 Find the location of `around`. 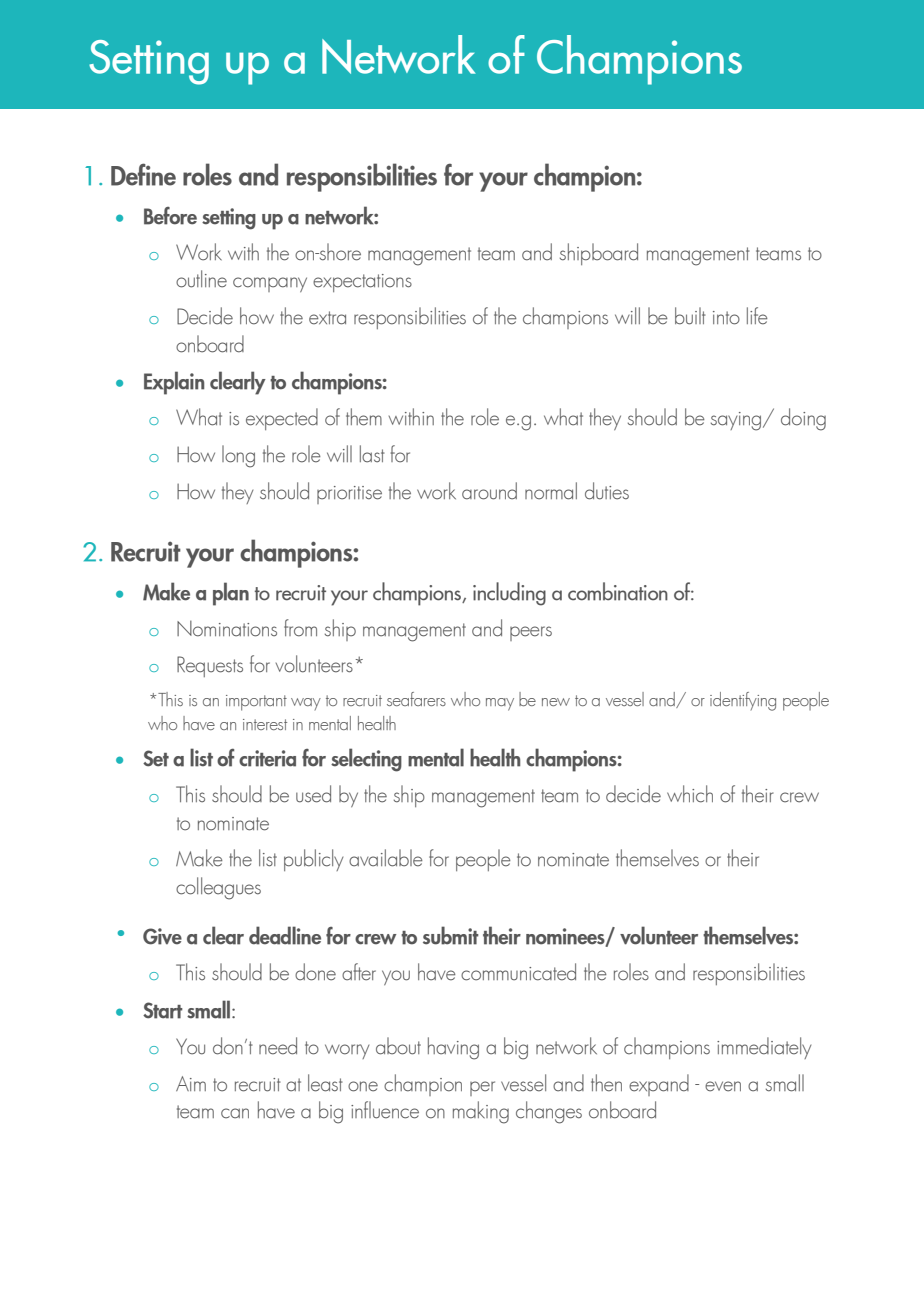

around is located at coordinates (489, 491).
